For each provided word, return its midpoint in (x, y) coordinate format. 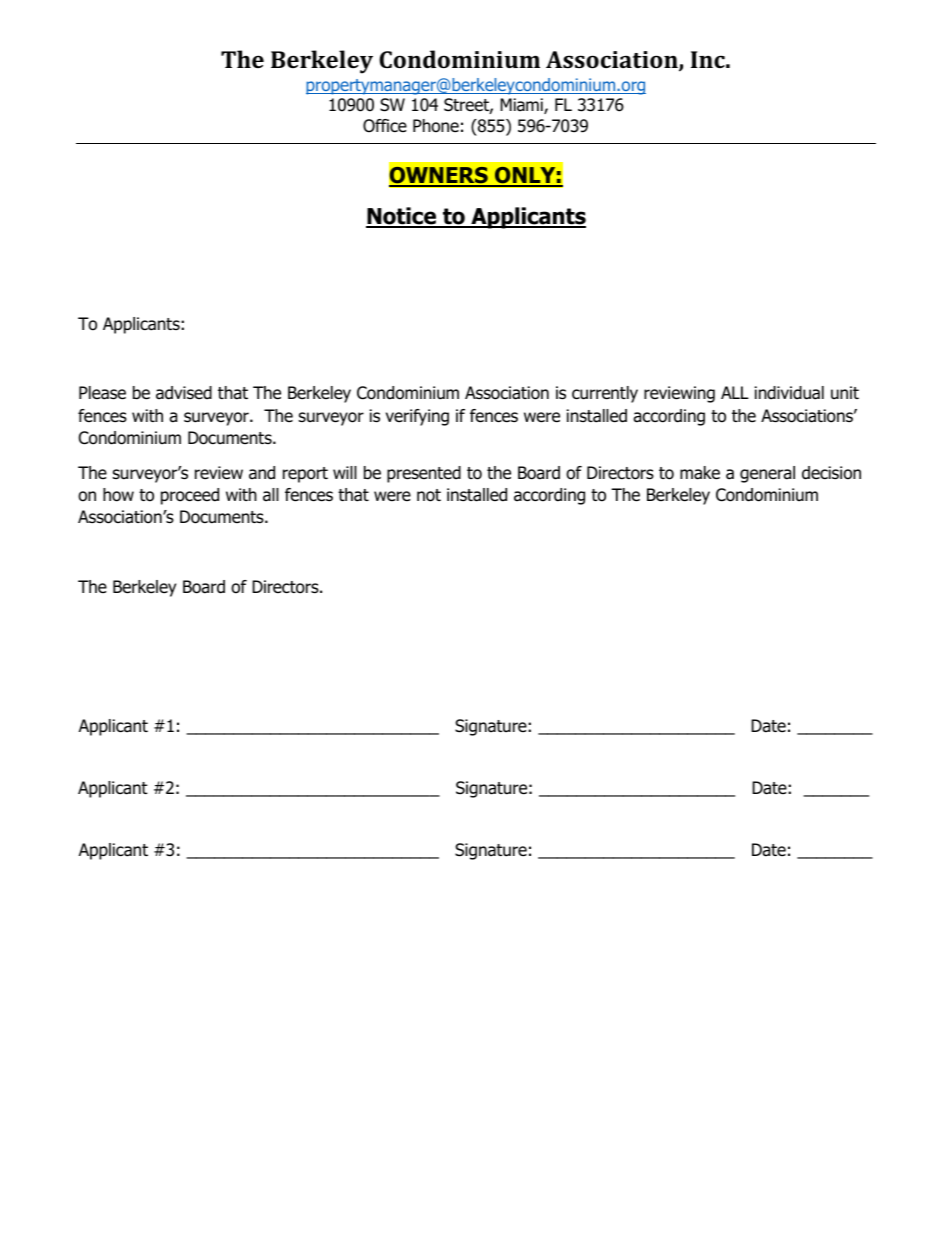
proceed (190, 496)
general (767, 474)
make (700, 473)
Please (102, 393)
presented (424, 474)
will (345, 472)
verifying (417, 417)
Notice (402, 217)
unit (845, 393)
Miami (522, 106)
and (262, 473)
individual (789, 393)
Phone (436, 126)
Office (385, 126)
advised (184, 393)
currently (605, 394)
